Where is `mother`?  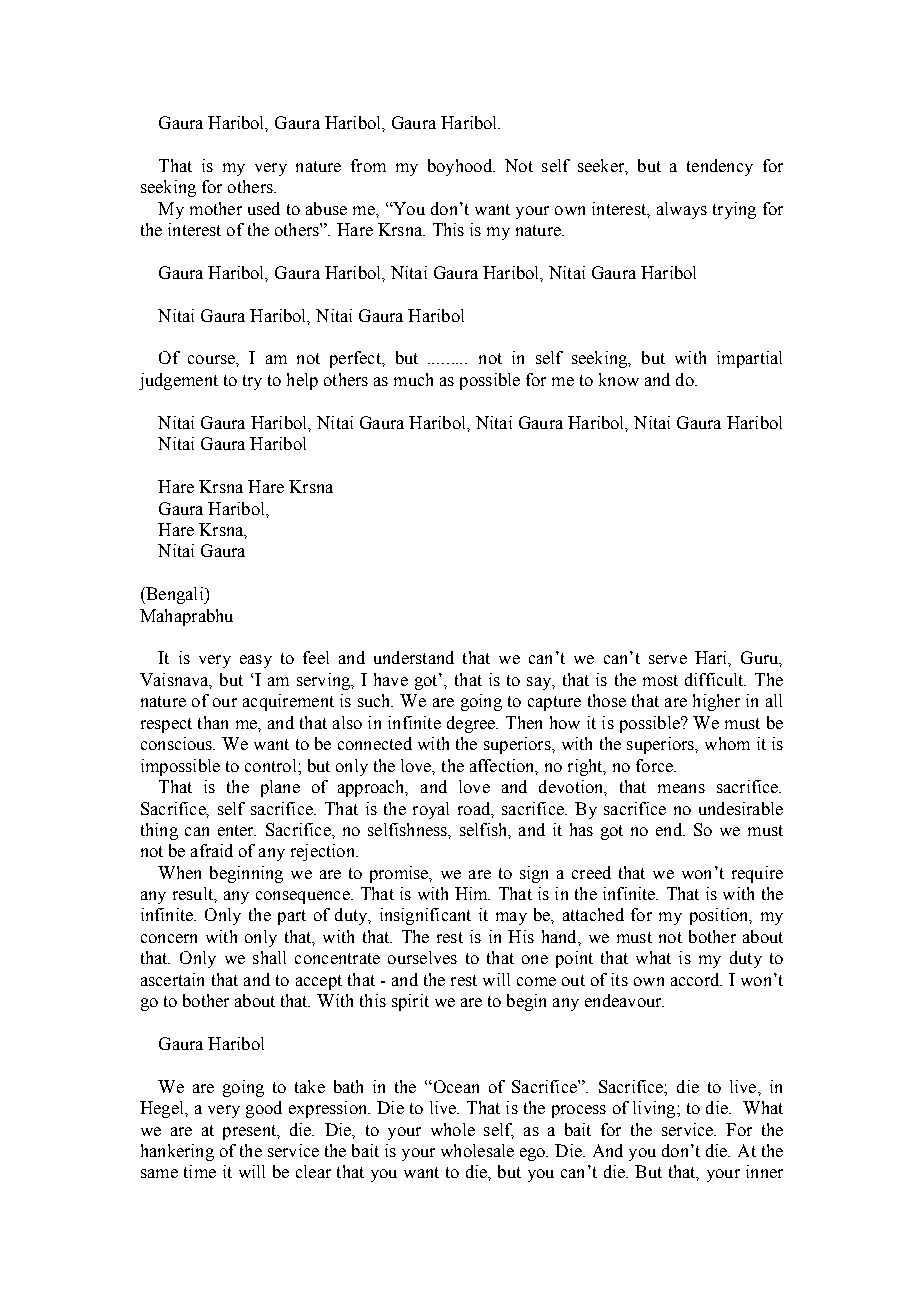 mother is located at coordinates (216, 208).
